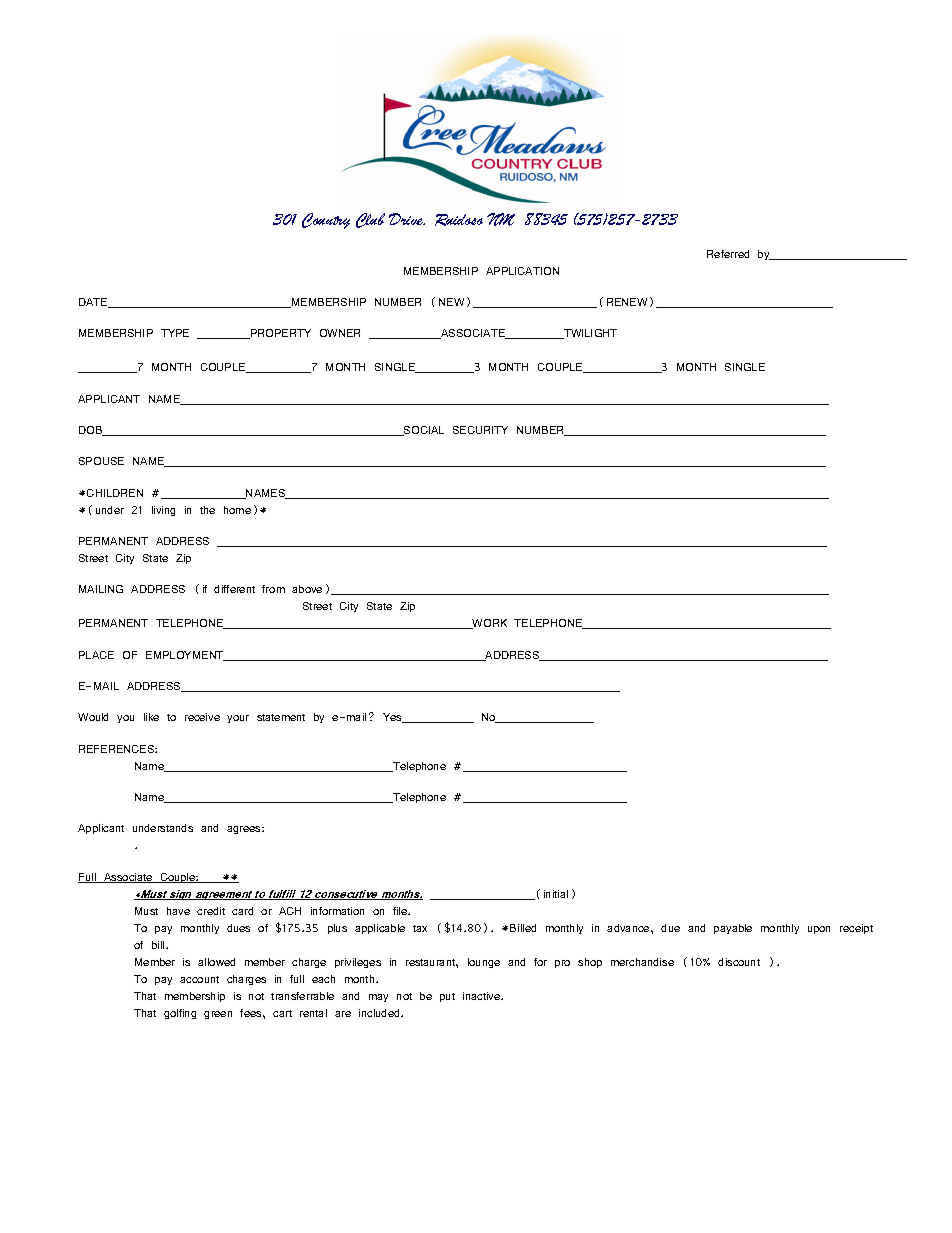  Describe the element at coordinates (728, 254) in the page. I see `Referred` at that location.
